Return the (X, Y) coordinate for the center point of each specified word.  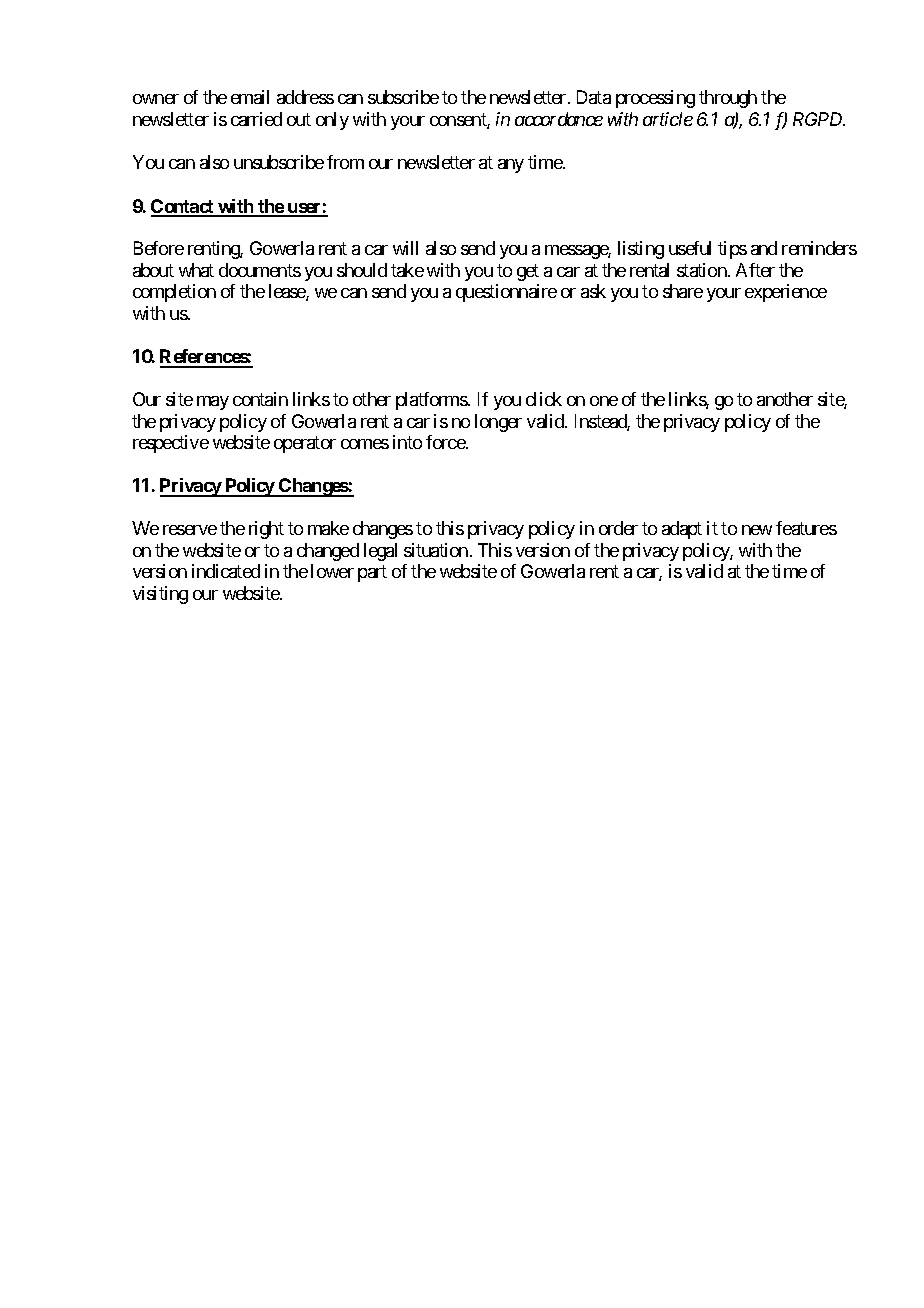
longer (498, 423)
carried (256, 119)
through (728, 99)
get (528, 272)
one (604, 401)
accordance (559, 119)
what (196, 270)
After (755, 270)
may (213, 403)
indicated (226, 571)
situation (436, 550)
